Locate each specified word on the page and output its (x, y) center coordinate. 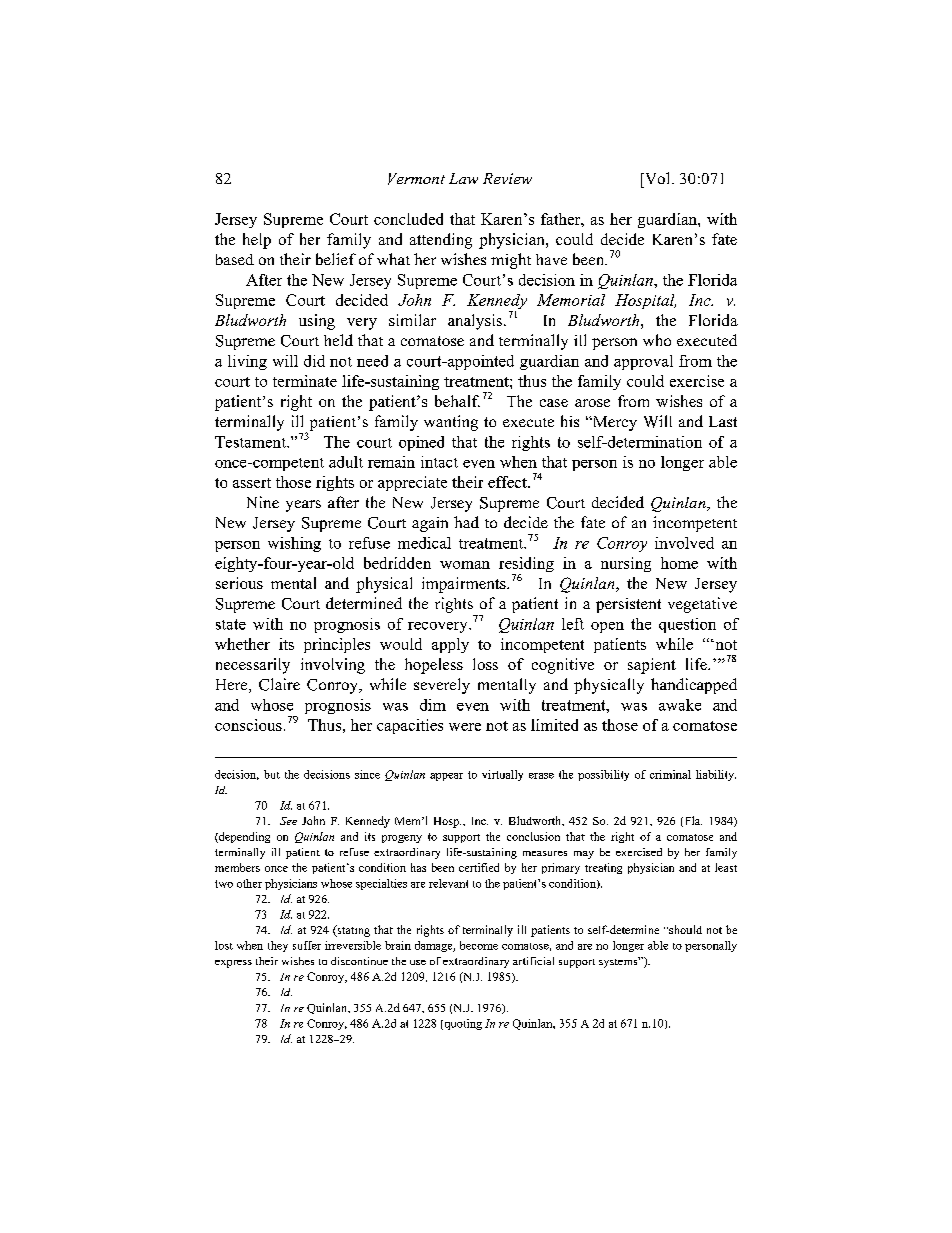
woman (465, 565)
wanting (451, 423)
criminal (670, 774)
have (551, 259)
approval (643, 362)
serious (239, 583)
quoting (462, 1024)
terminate (305, 381)
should (684, 929)
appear (446, 777)
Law (463, 178)
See (288, 821)
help (257, 241)
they (278, 946)
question (687, 625)
